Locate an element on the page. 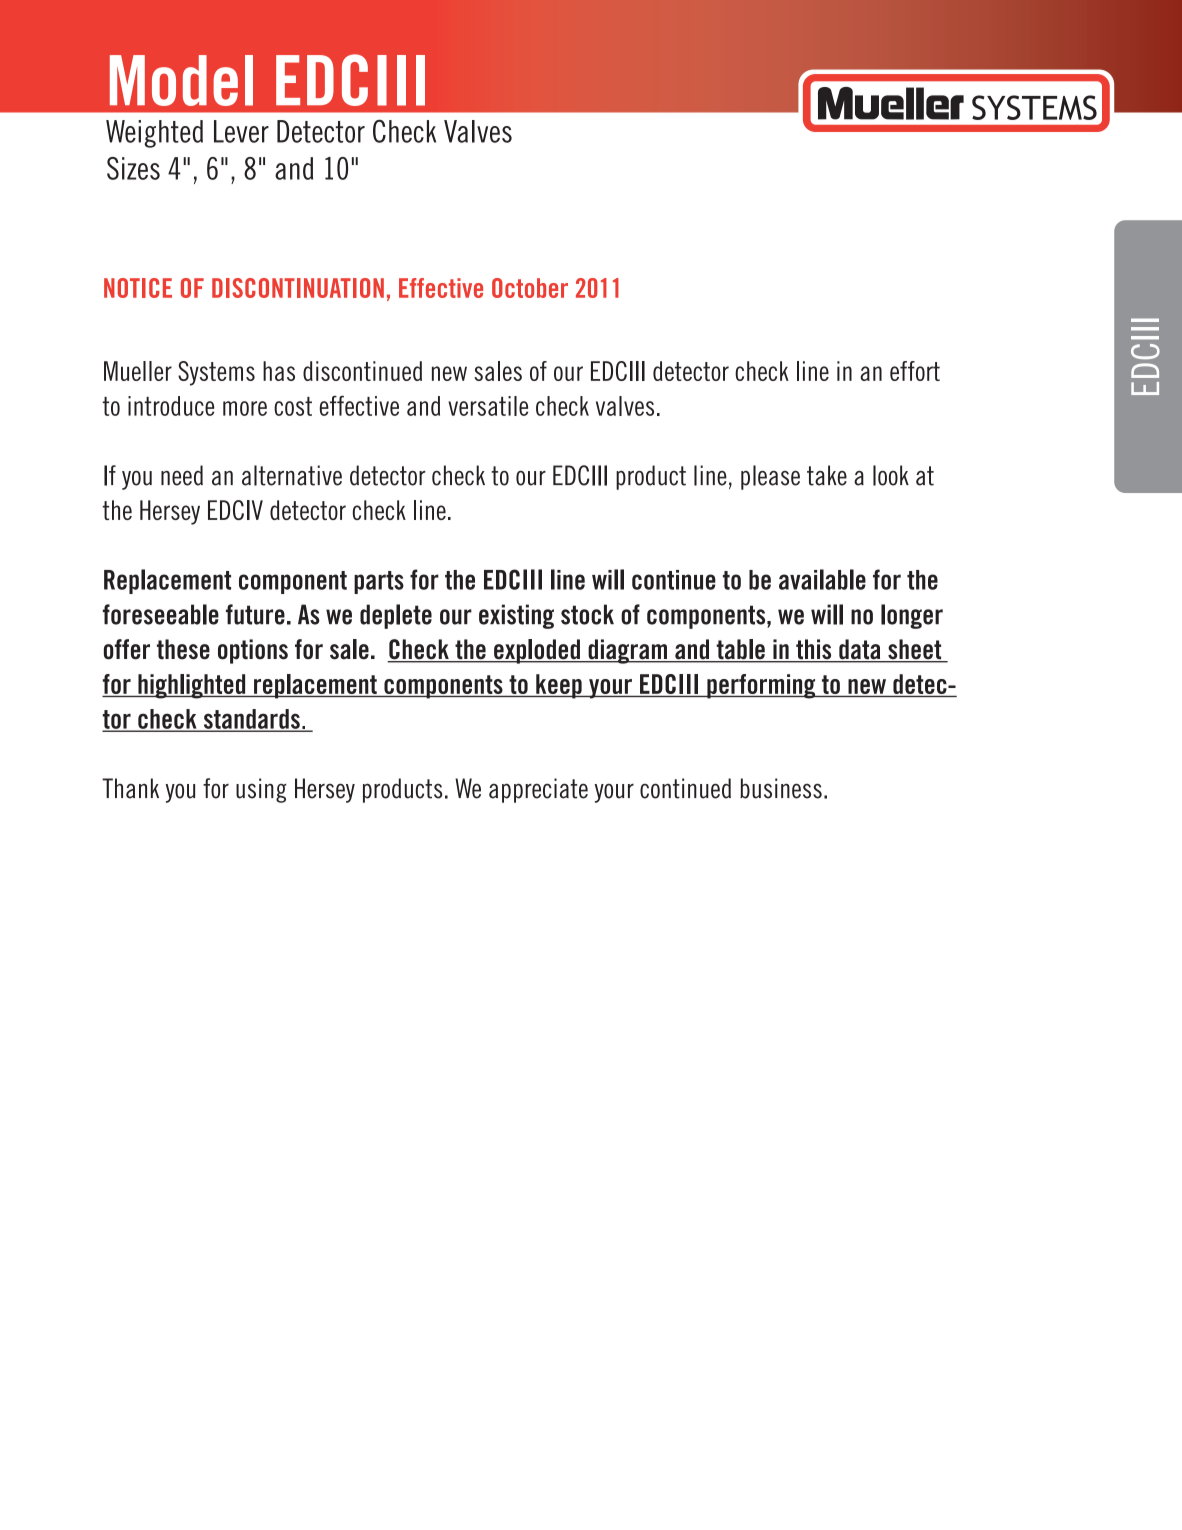 The height and width of the page is (1530, 1182). Lever is located at coordinates (241, 131).
